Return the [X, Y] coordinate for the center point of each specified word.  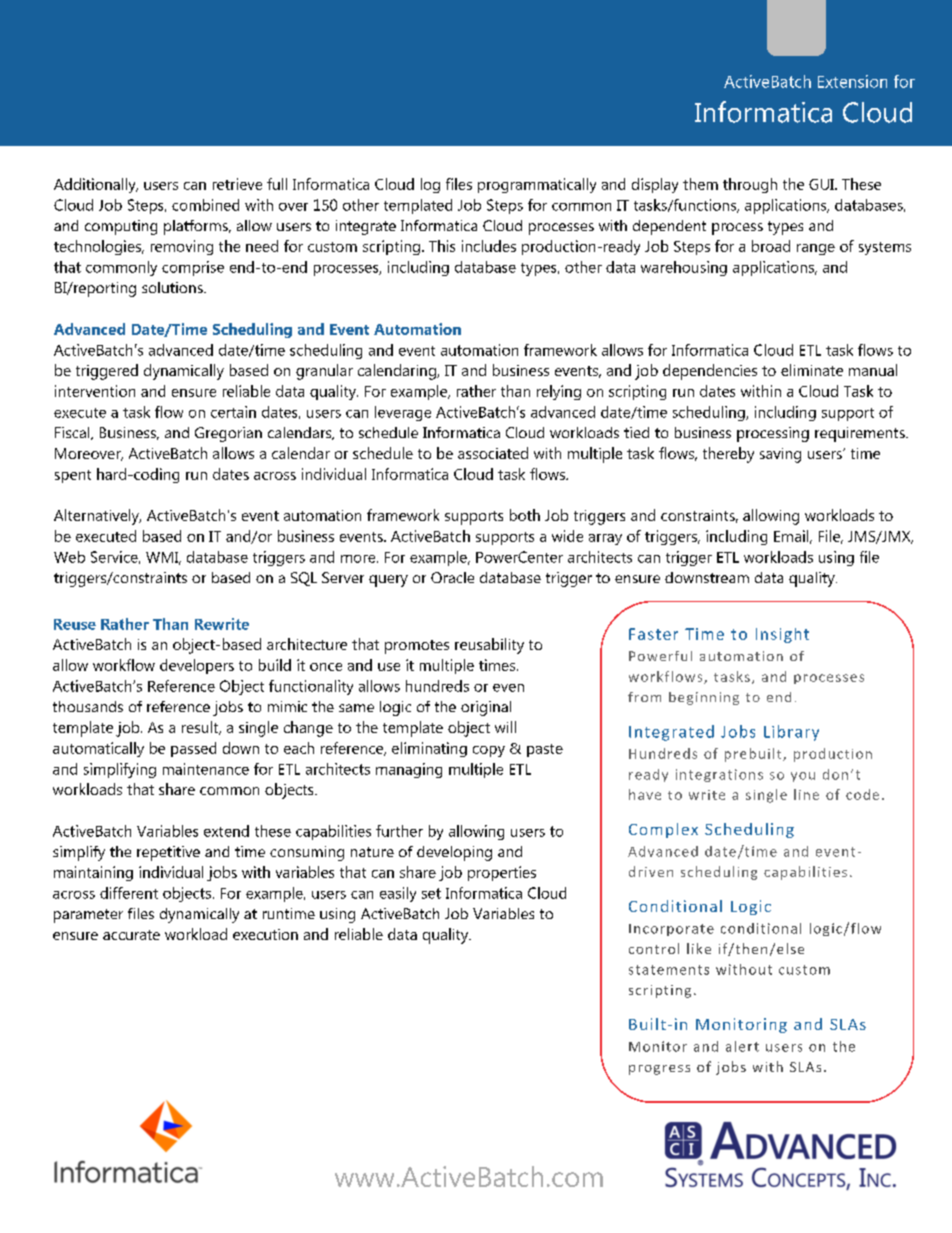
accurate [131, 935]
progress [659, 1070]
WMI [163, 558]
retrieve [237, 184]
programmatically [537, 185]
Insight [782, 635]
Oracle [452, 577]
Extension [852, 81]
